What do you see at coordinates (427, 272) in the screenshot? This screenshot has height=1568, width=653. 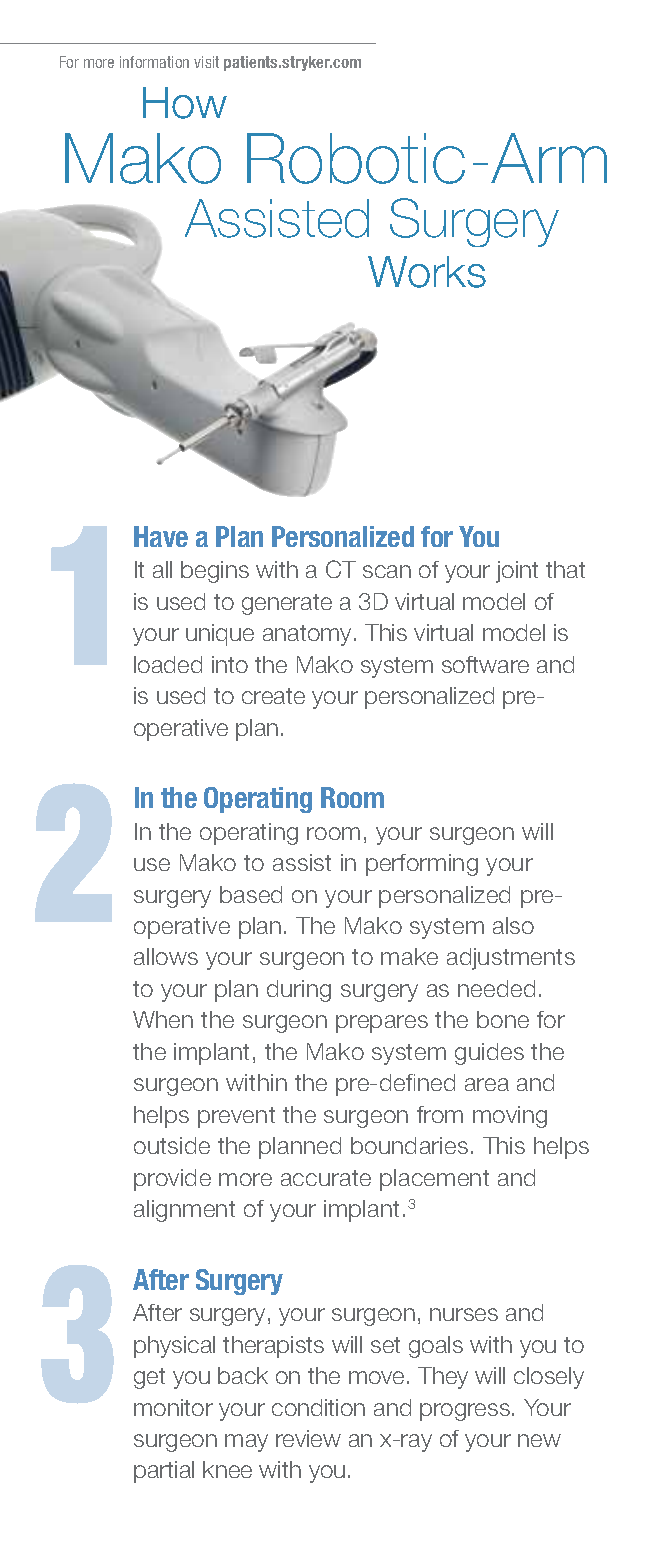 I see `Works` at bounding box center [427, 272].
